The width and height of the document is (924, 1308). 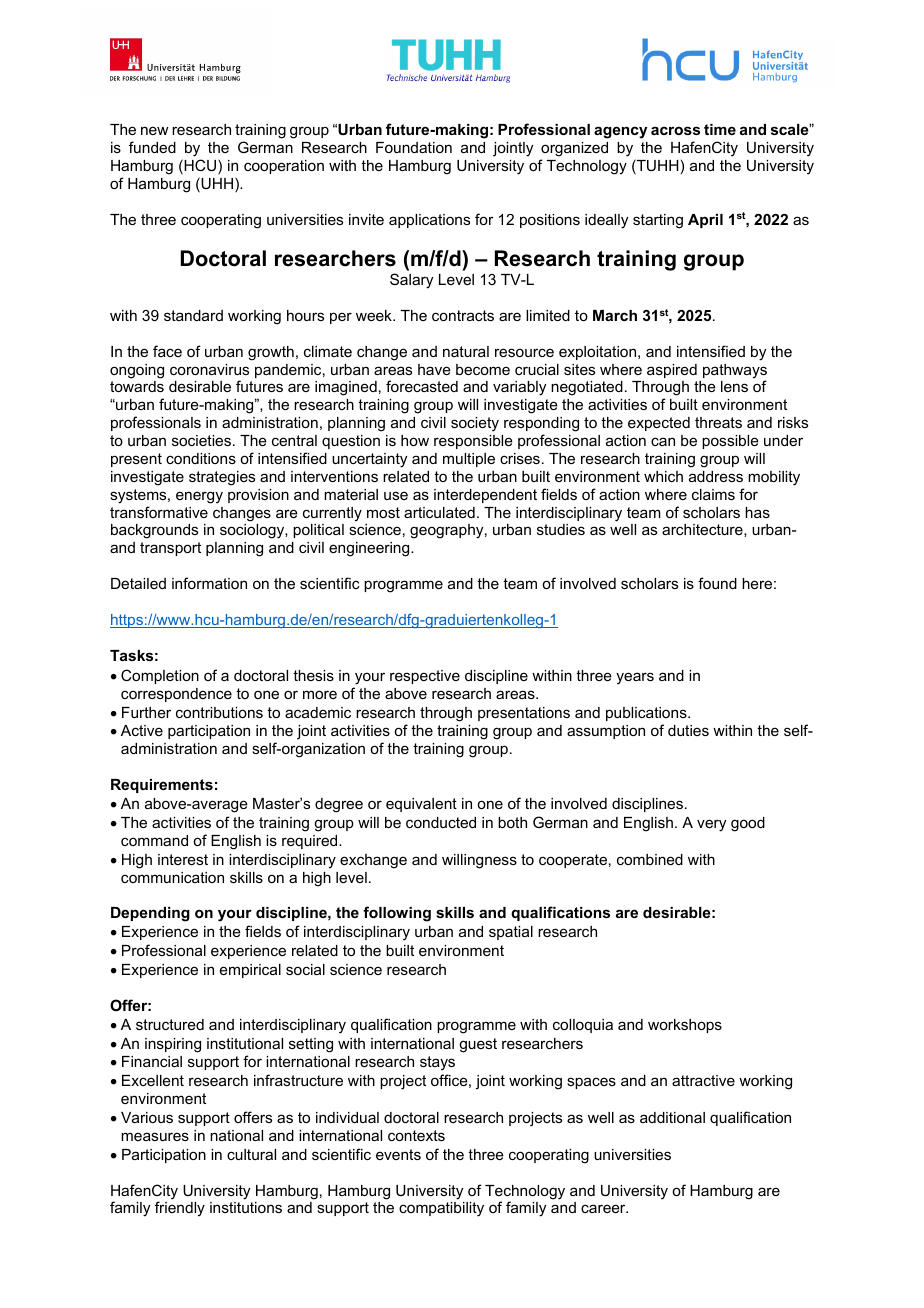 What do you see at coordinates (429, 221) in the document?
I see `applications` at bounding box center [429, 221].
